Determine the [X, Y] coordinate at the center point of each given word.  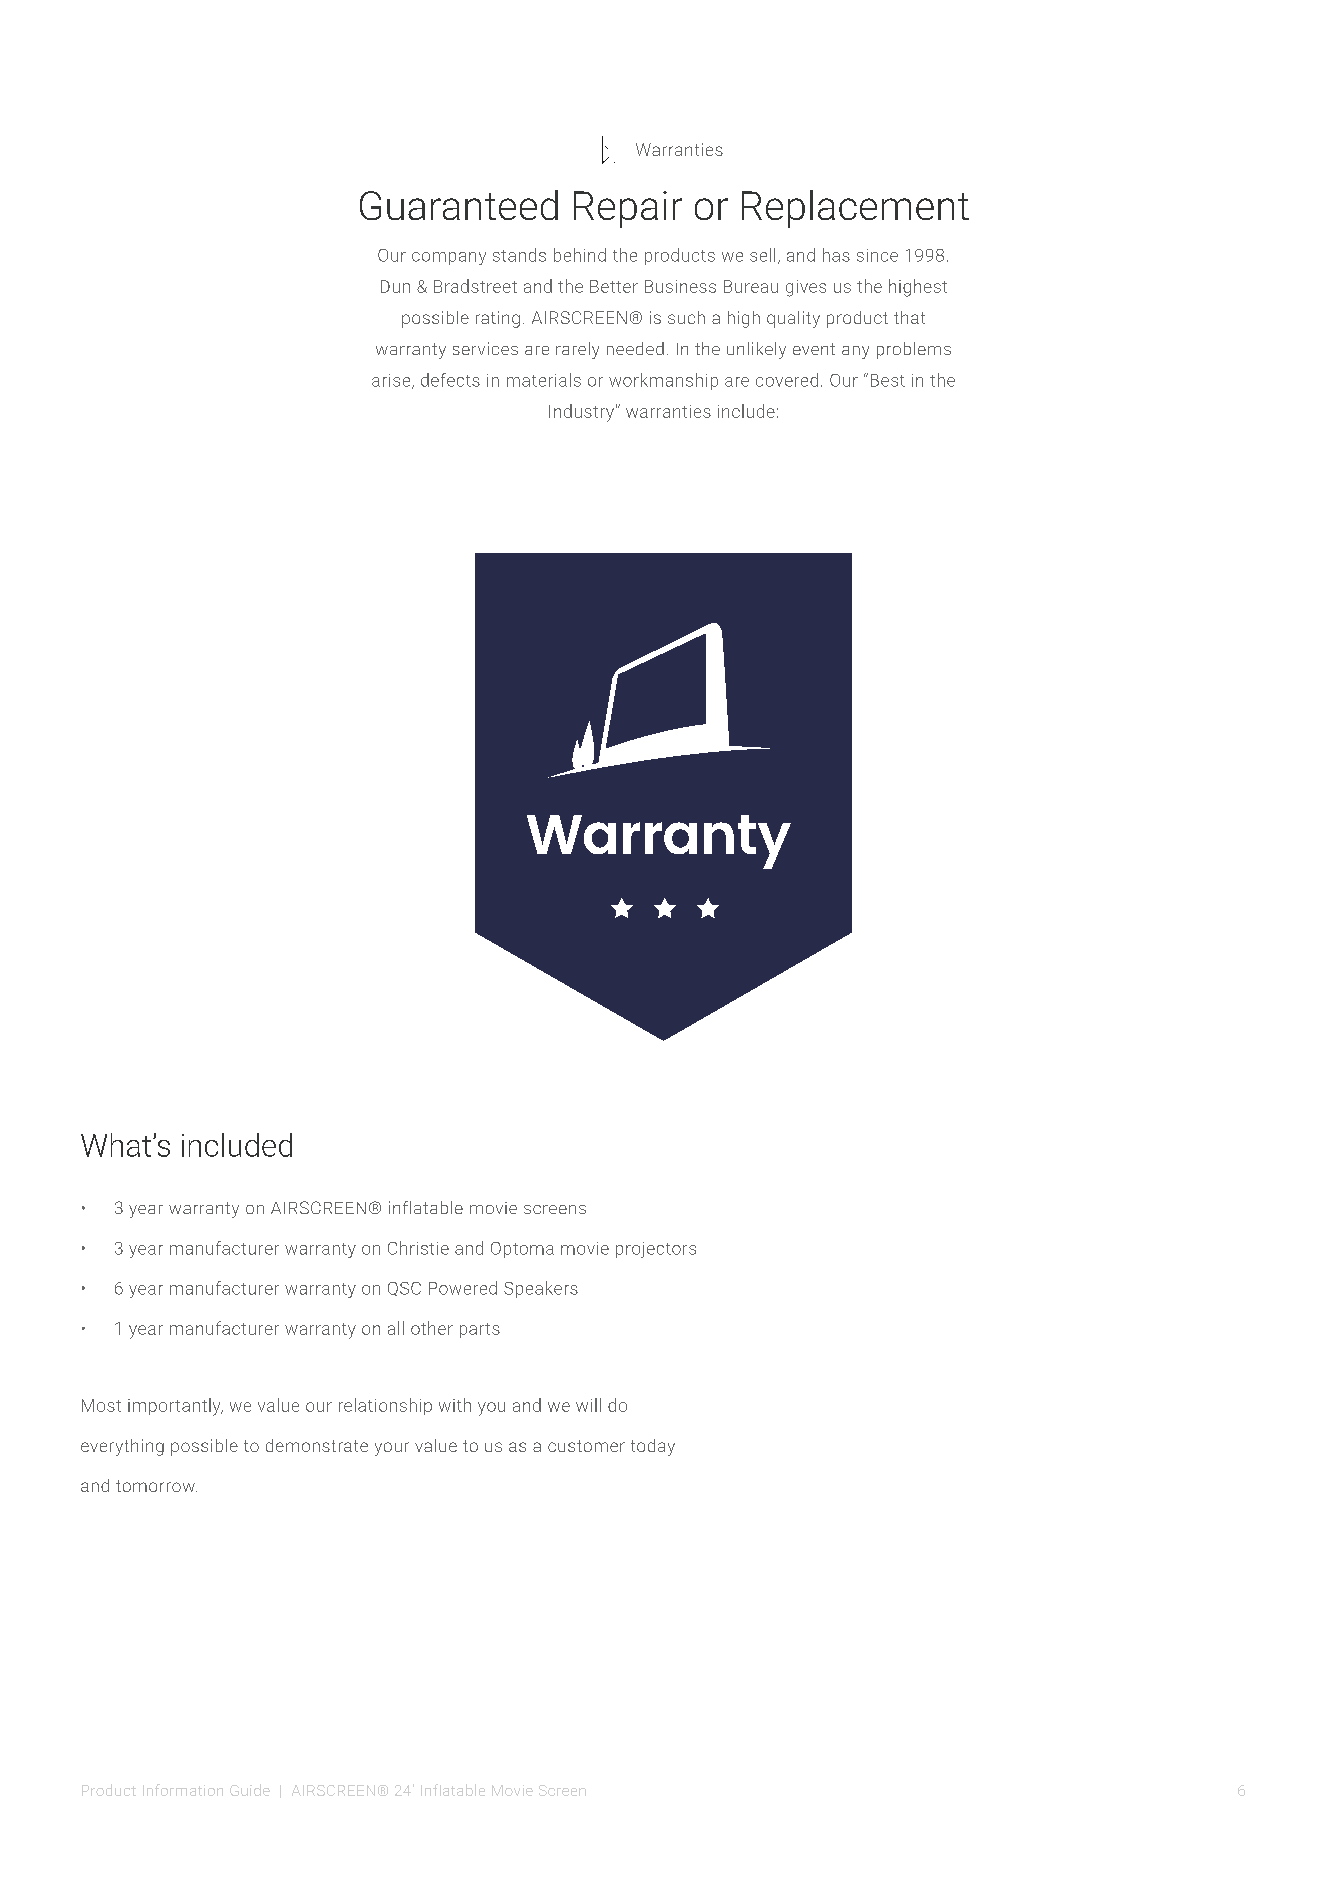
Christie [418, 1248]
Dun [395, 286]
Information [183, 1790]
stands [519, 255]
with [455, 1405]
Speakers [541, 1289]
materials [544, 380]
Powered [463, 1288]
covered [787, 380]
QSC [404, 1289]
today [653, 1447]
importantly [175, 1407]
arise [392, 381]
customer [586, 1446]
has [836, 255]
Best [888, 380]
